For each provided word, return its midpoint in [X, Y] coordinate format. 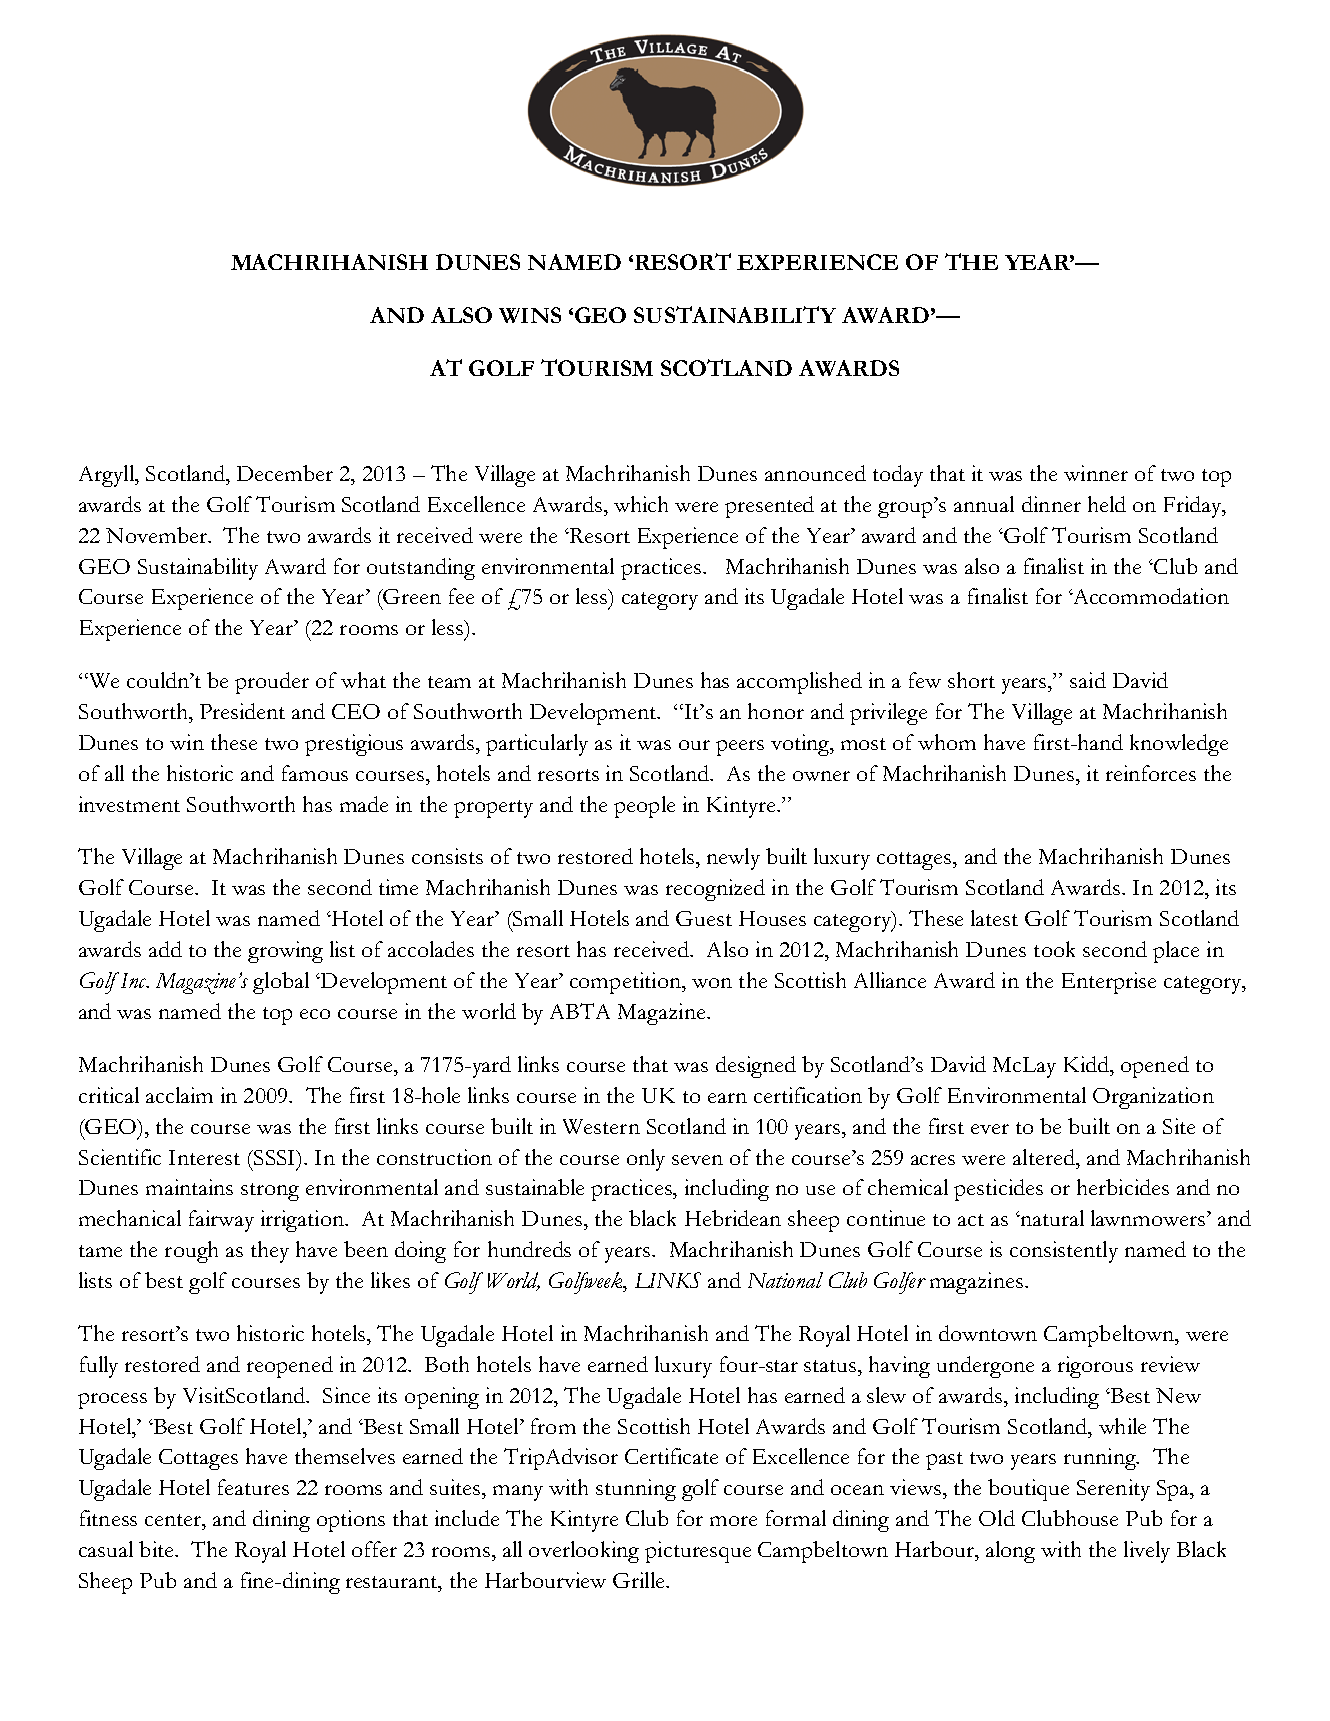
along [1010, 1552]
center [174, 1520]
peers [740, 748]
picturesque [698, 1552]
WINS [530, 315]
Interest [204, 1157]
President [242, 711]
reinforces [1151, 773]
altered [1045, 1157]
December [285, 473]
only [646, 1160]
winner [1096, 473]
